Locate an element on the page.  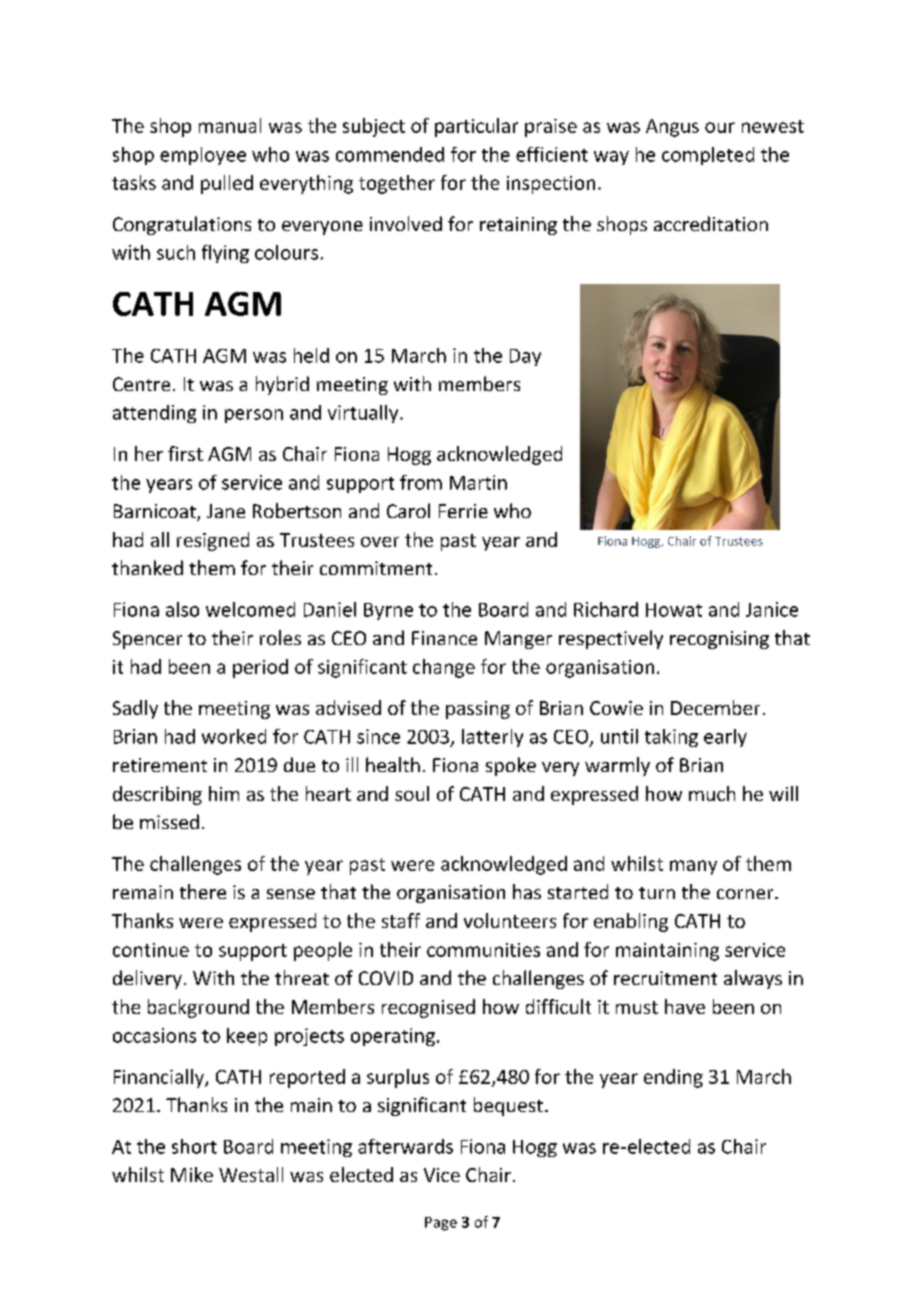
Page is located at coordinates (441, 1224).
